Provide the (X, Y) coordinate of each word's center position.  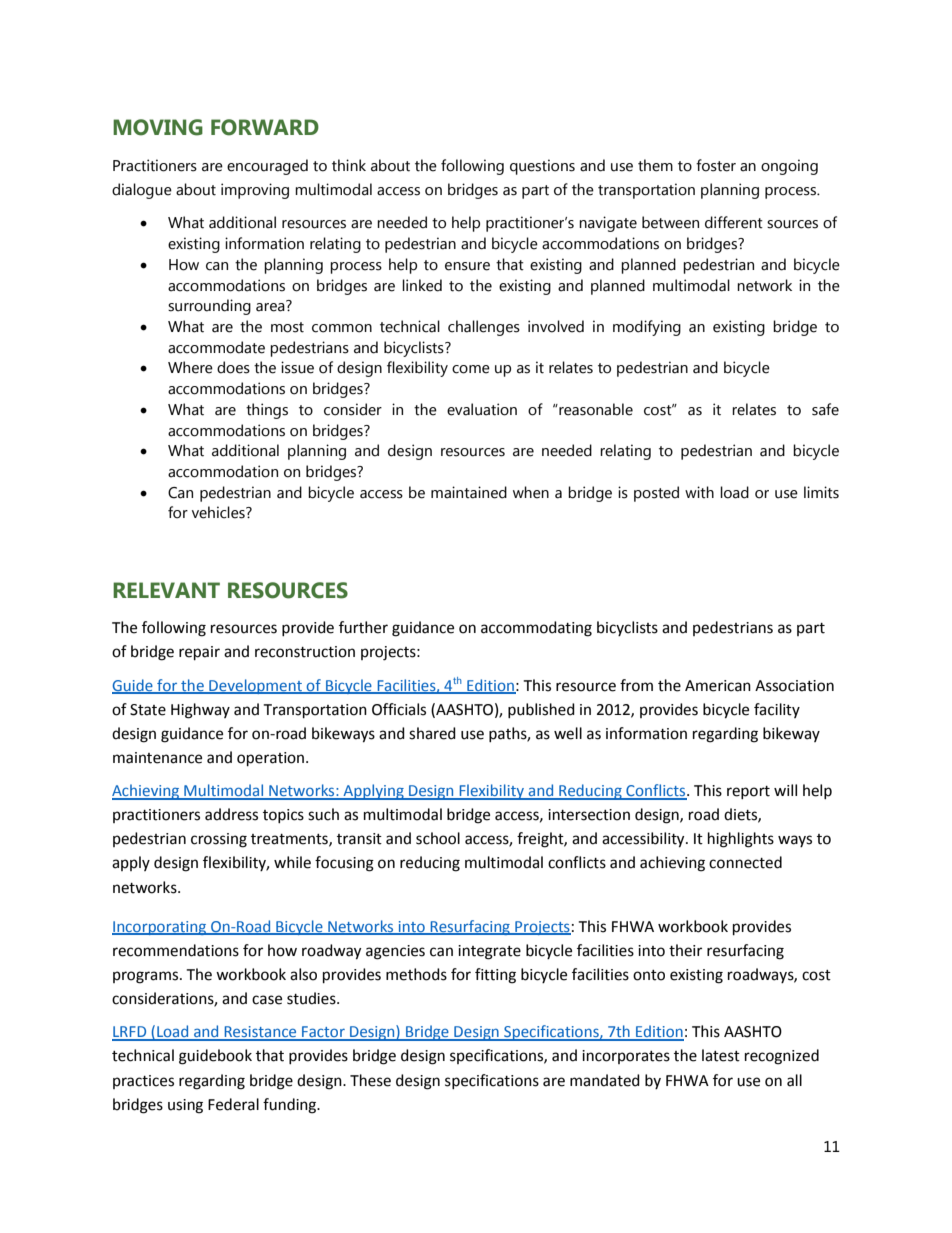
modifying (647, 328)
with (699, 492)
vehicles (219, 512)
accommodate (216, 347)
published (541, 710)
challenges (484, 328)
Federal (233, 1104)
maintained (469, 492)
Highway (200, 711)
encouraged (267, 167)
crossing (219, 840)
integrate (489, 952)
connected (745, 862)
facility (777, 710)
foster (716, 165)
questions (542, 167)
